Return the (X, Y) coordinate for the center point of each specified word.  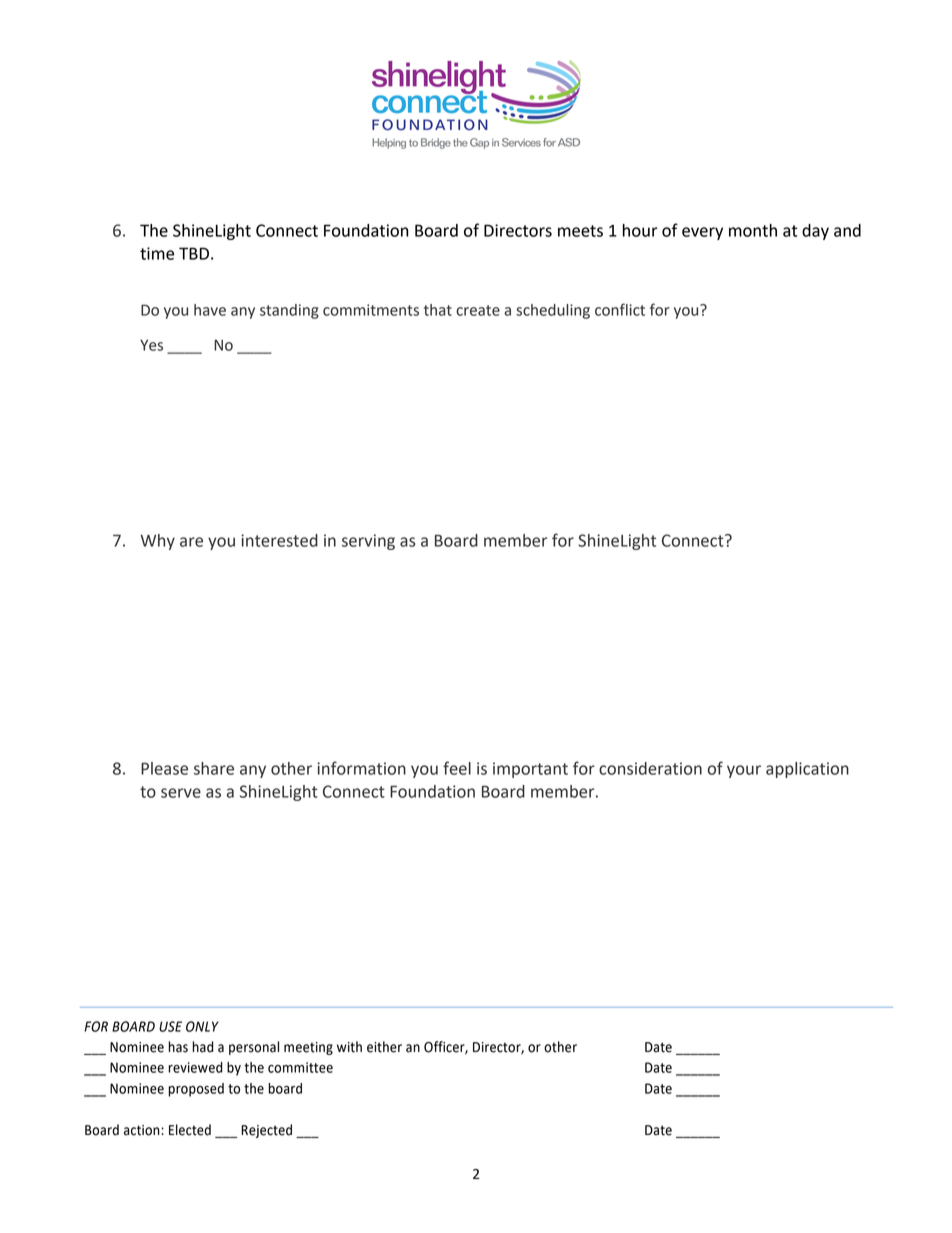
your (744, 771)
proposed (196, 1090)
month (753, 230)
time (157, 253)
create (478, 310)
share (214, 768)
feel (457, 768)
